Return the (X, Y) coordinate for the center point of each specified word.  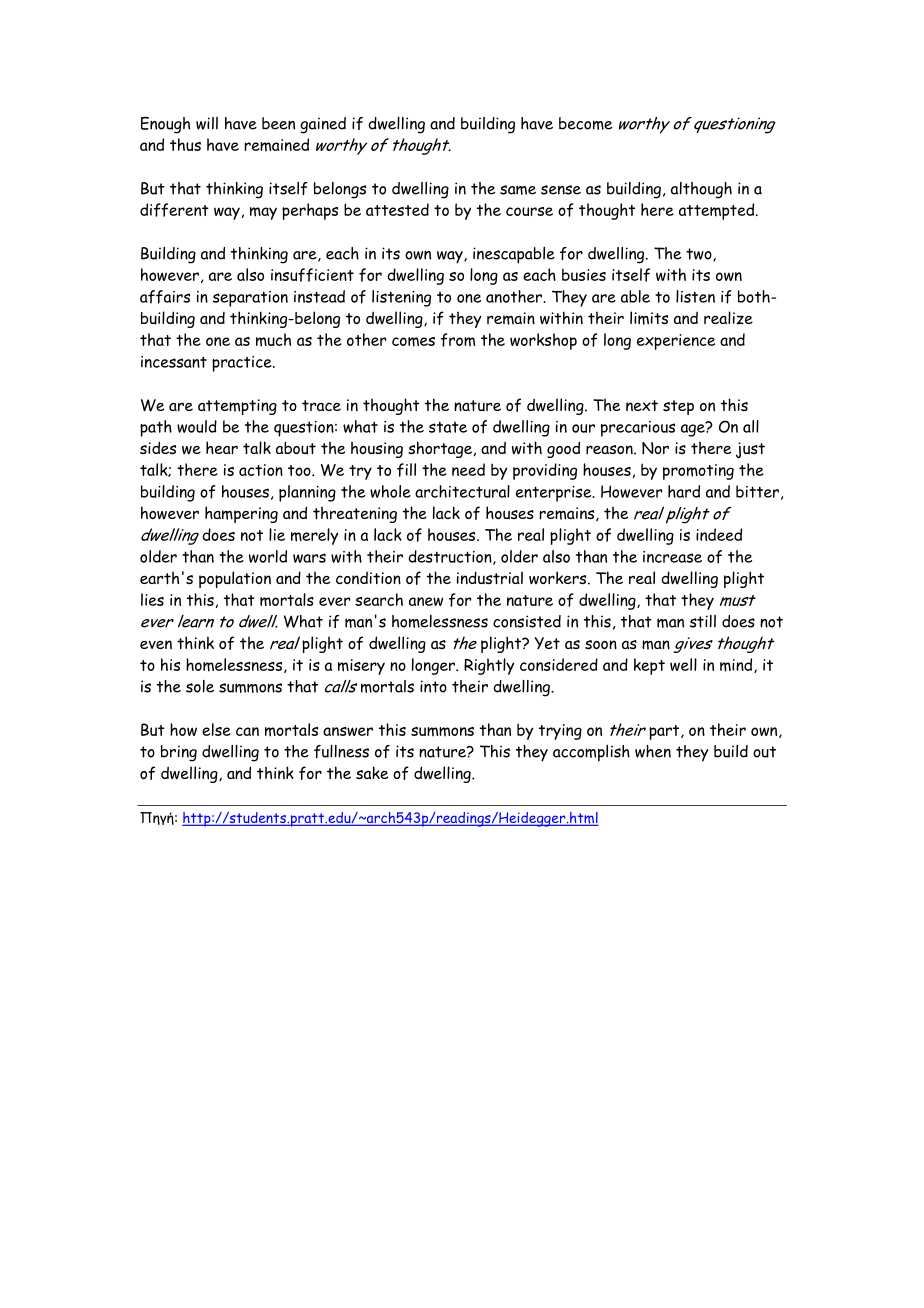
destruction (451, 557)
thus (185, 144)
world (268, 556)
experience (676, 342)
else (216, 729)
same (518, 190)
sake (372, 772)
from (458, 340)
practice (243, 364)
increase (672, 557)
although (701, 190)
